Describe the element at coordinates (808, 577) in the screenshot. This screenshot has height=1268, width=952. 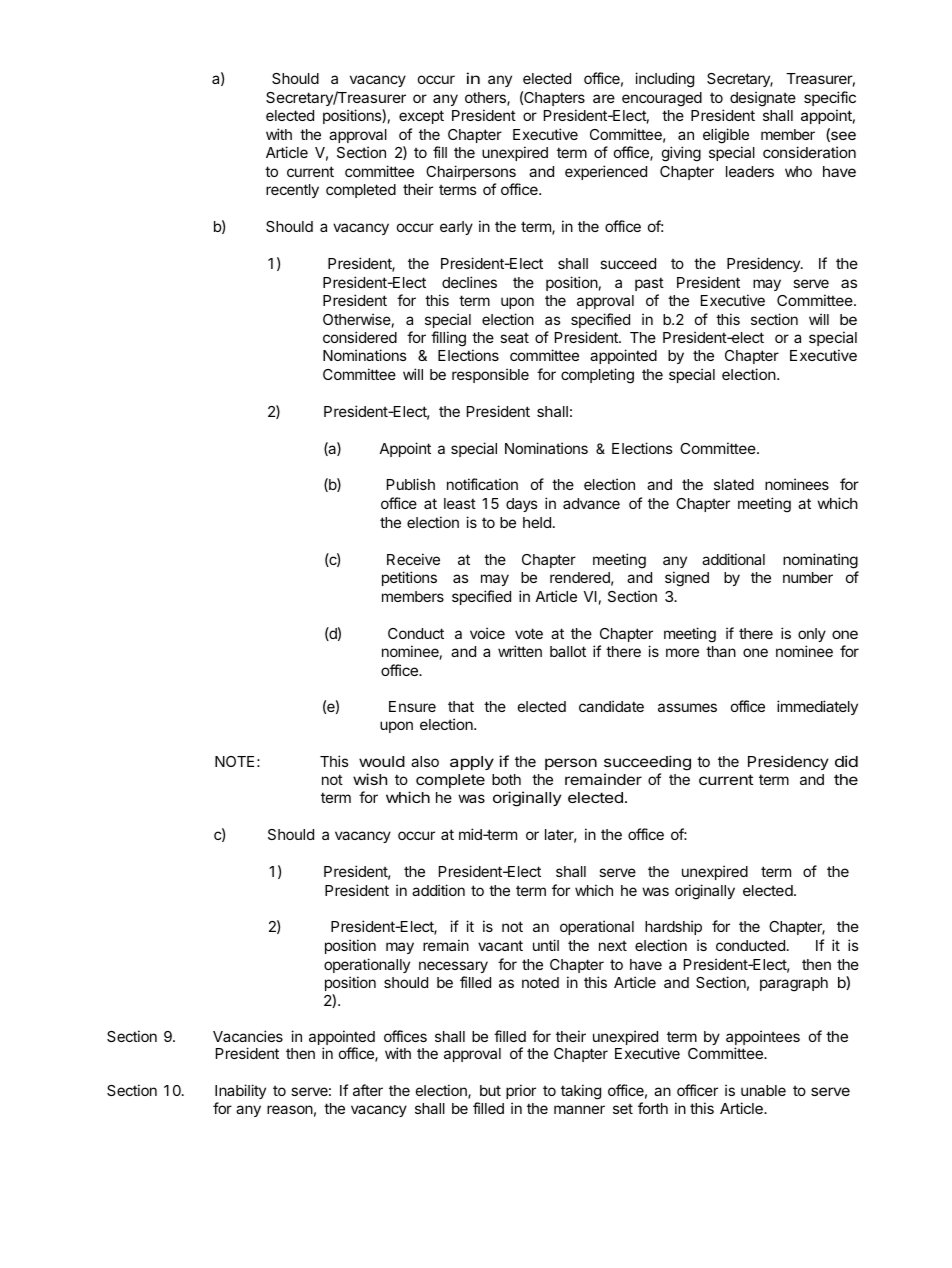
I see `number` at that location.
